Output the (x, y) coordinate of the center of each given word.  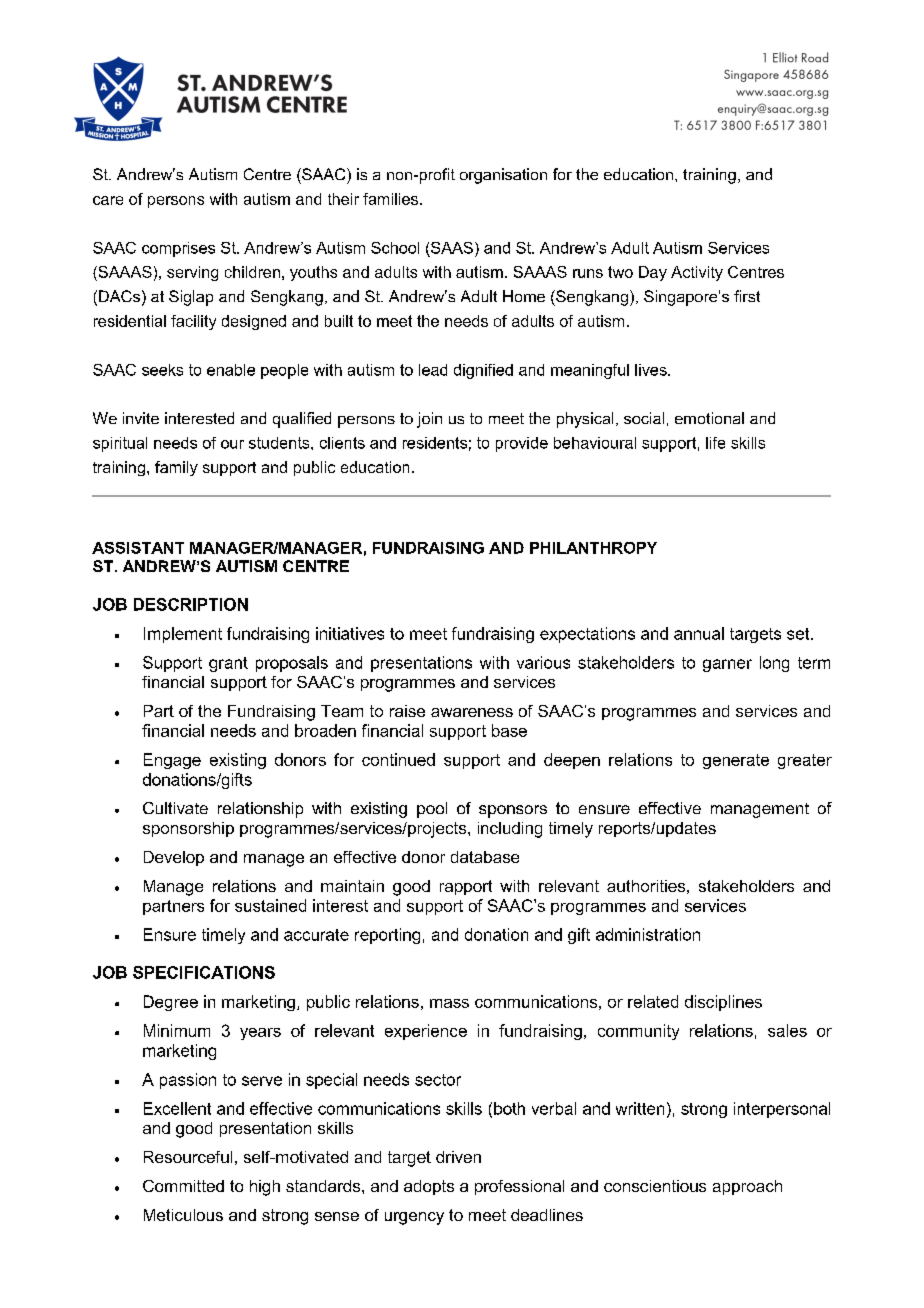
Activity (697, 273)
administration (648, 934)
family (176, 468)
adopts (429, 1187)
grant (228, 664)
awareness (472, 712)
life (715, 443)
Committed (183, 1186)
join (429, 420)
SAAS (452, 248)
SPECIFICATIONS (204, 972)
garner (727, 665)
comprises (178, 249)
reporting (387, 936)
